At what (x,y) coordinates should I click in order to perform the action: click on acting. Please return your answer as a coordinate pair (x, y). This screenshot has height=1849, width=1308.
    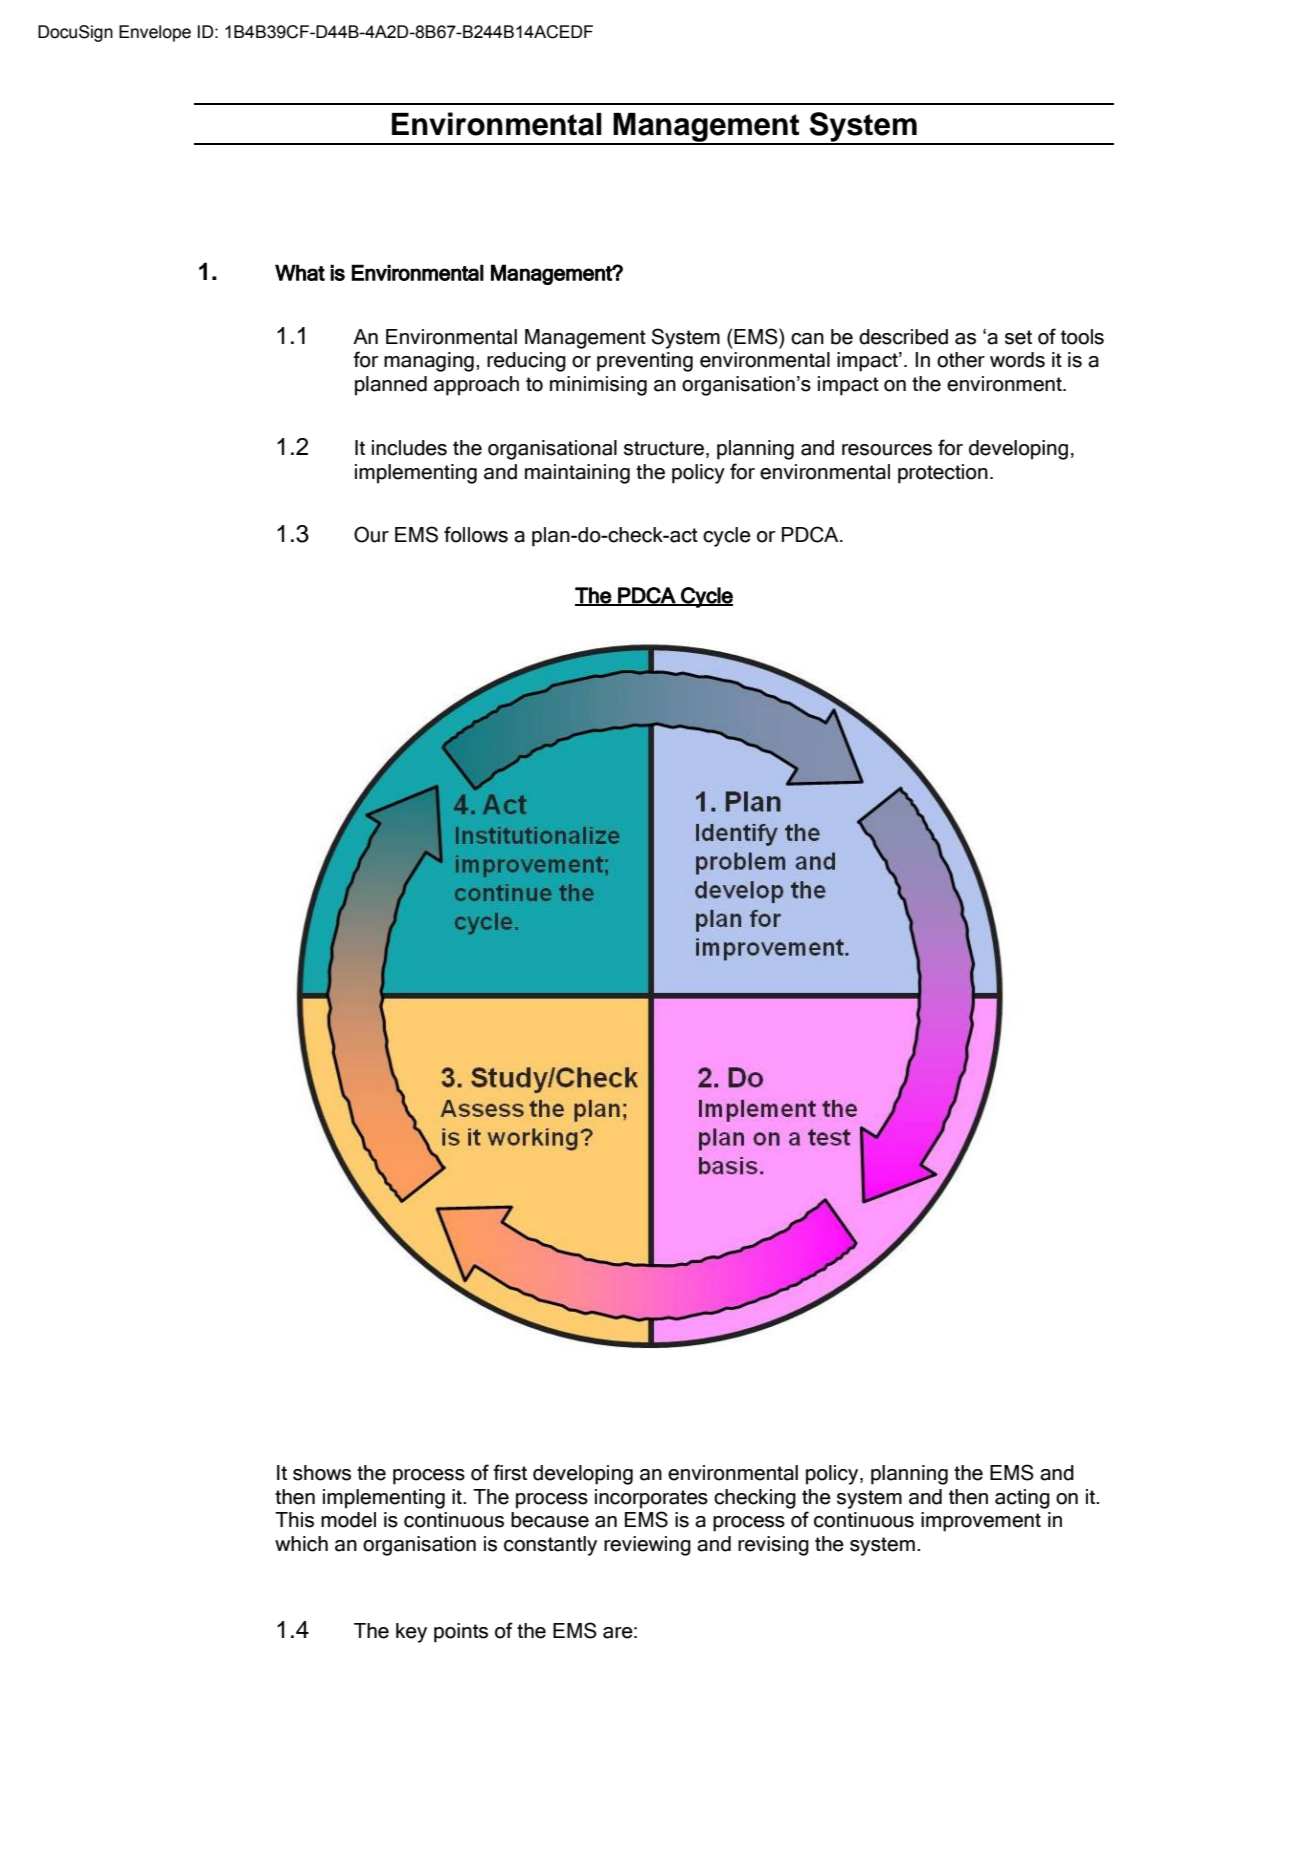
    Looking at the image, I should click on (1022, 1499).
